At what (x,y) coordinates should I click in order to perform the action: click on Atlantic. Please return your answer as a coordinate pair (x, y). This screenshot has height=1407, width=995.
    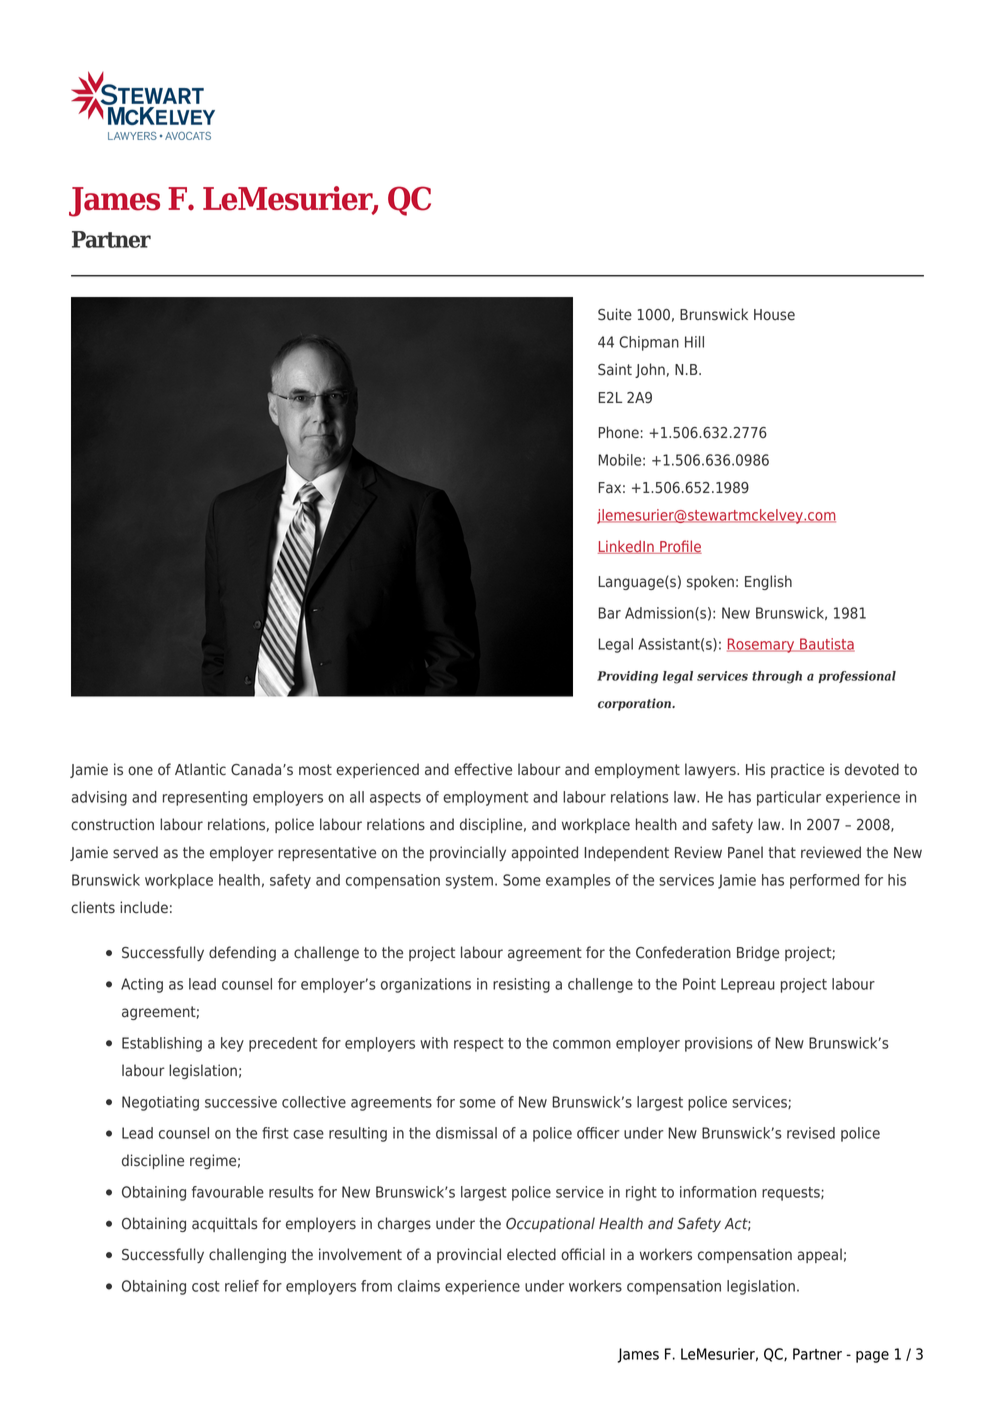
    Looking at the image, I should click on (200, 769).
